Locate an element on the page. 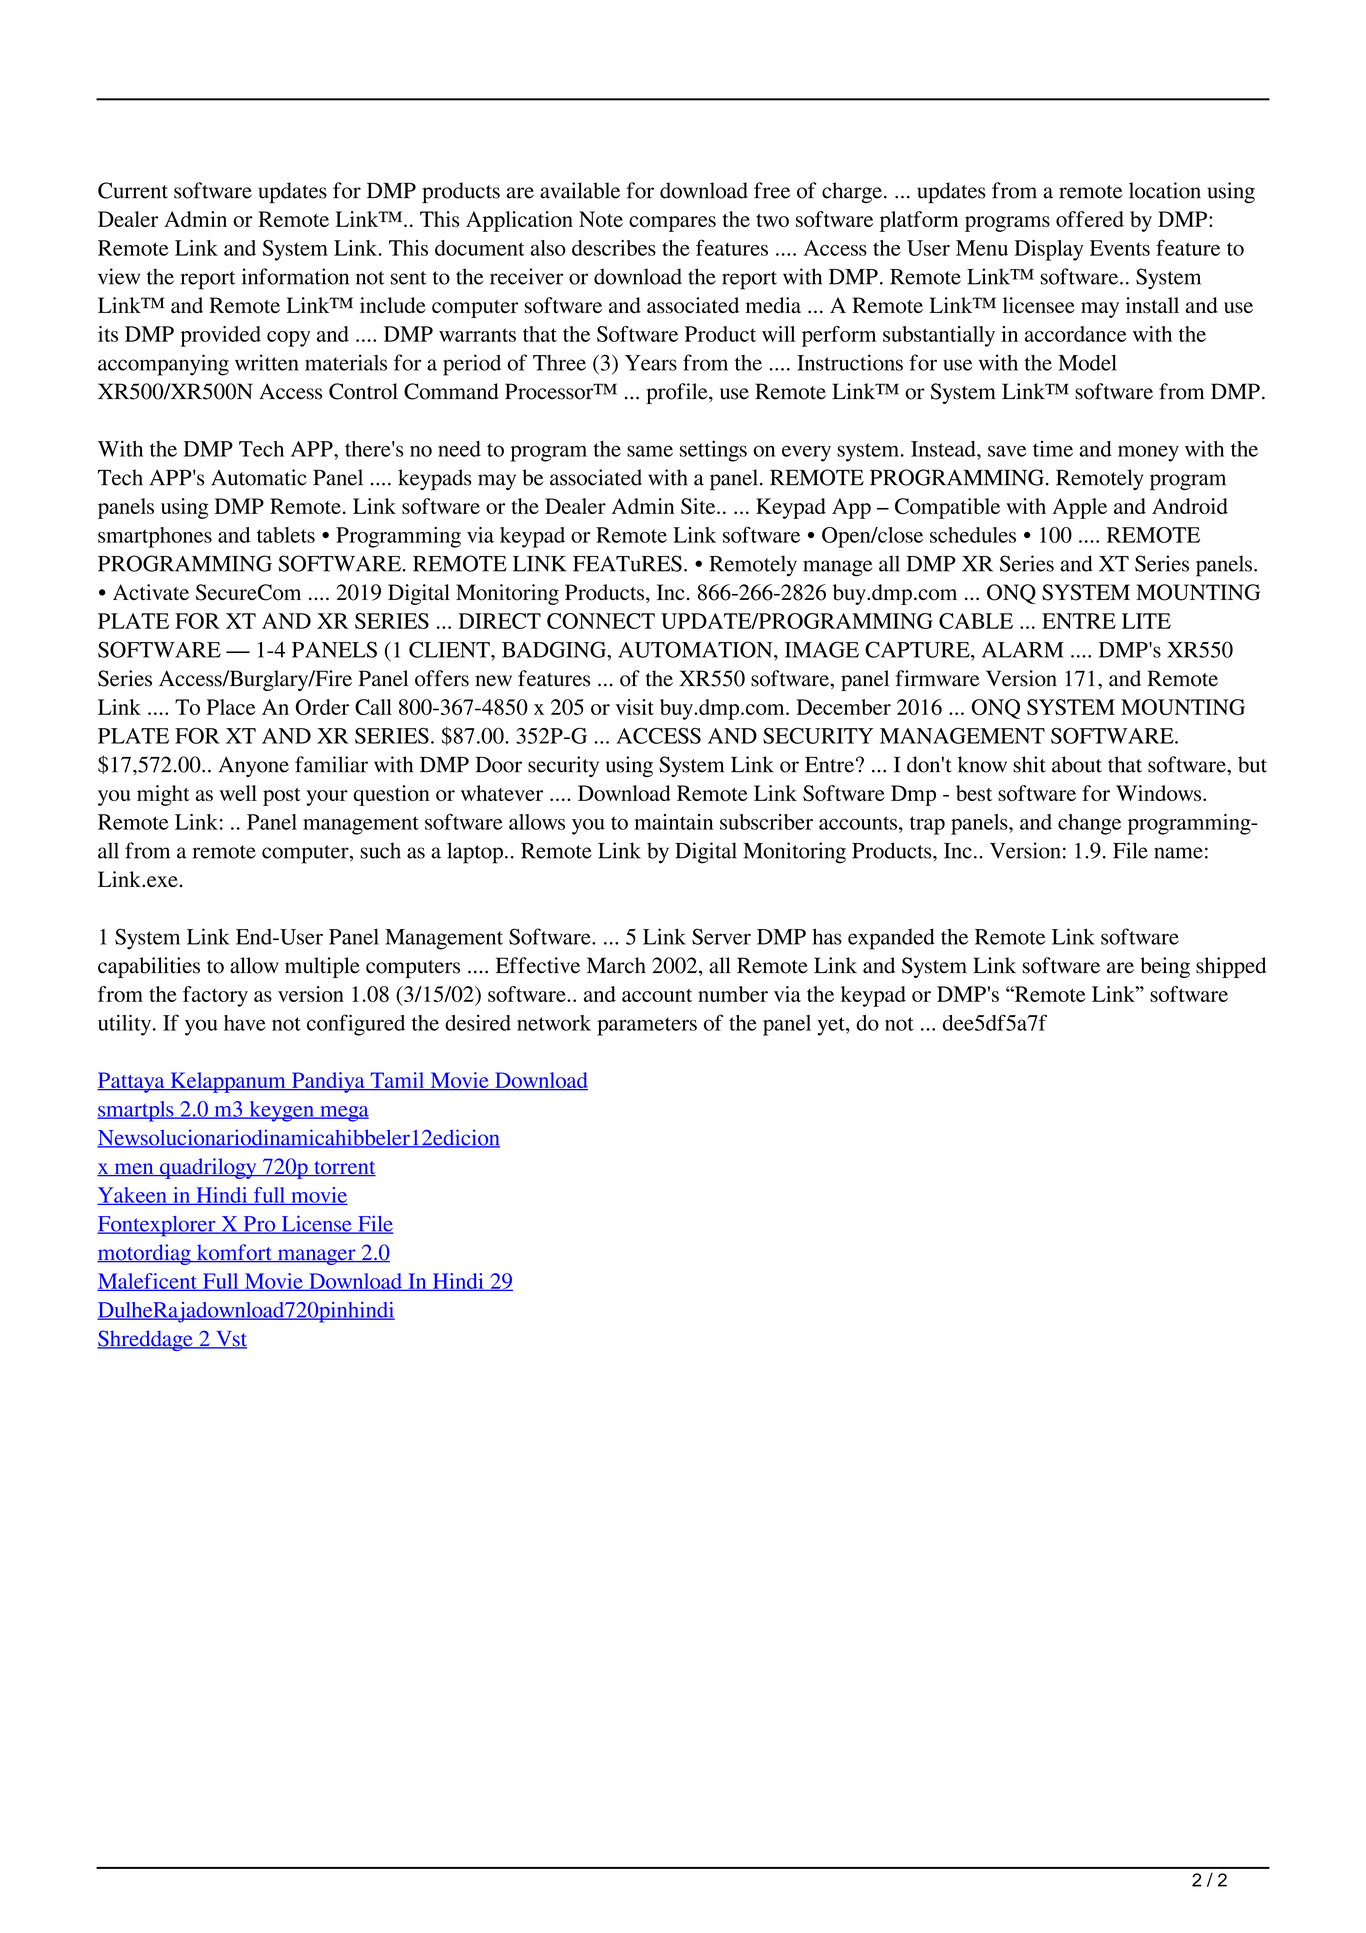 The height and width of the page is (1933, 1366). information is located at coordinates (295, 276).
